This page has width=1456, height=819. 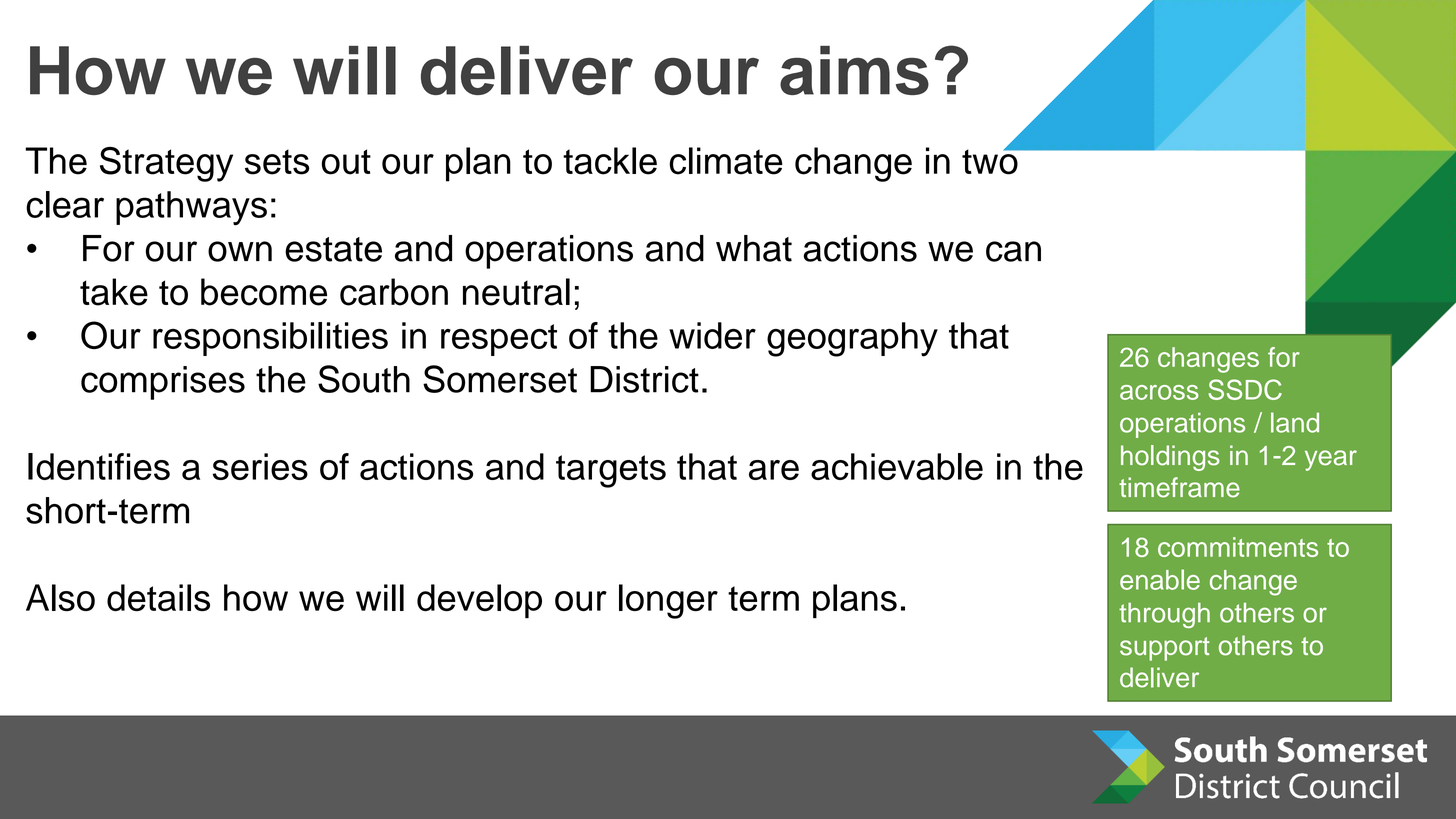 What do you see at coordinates (277, 162) in the page?
I see `sets` at bounding box center [277, 162].
